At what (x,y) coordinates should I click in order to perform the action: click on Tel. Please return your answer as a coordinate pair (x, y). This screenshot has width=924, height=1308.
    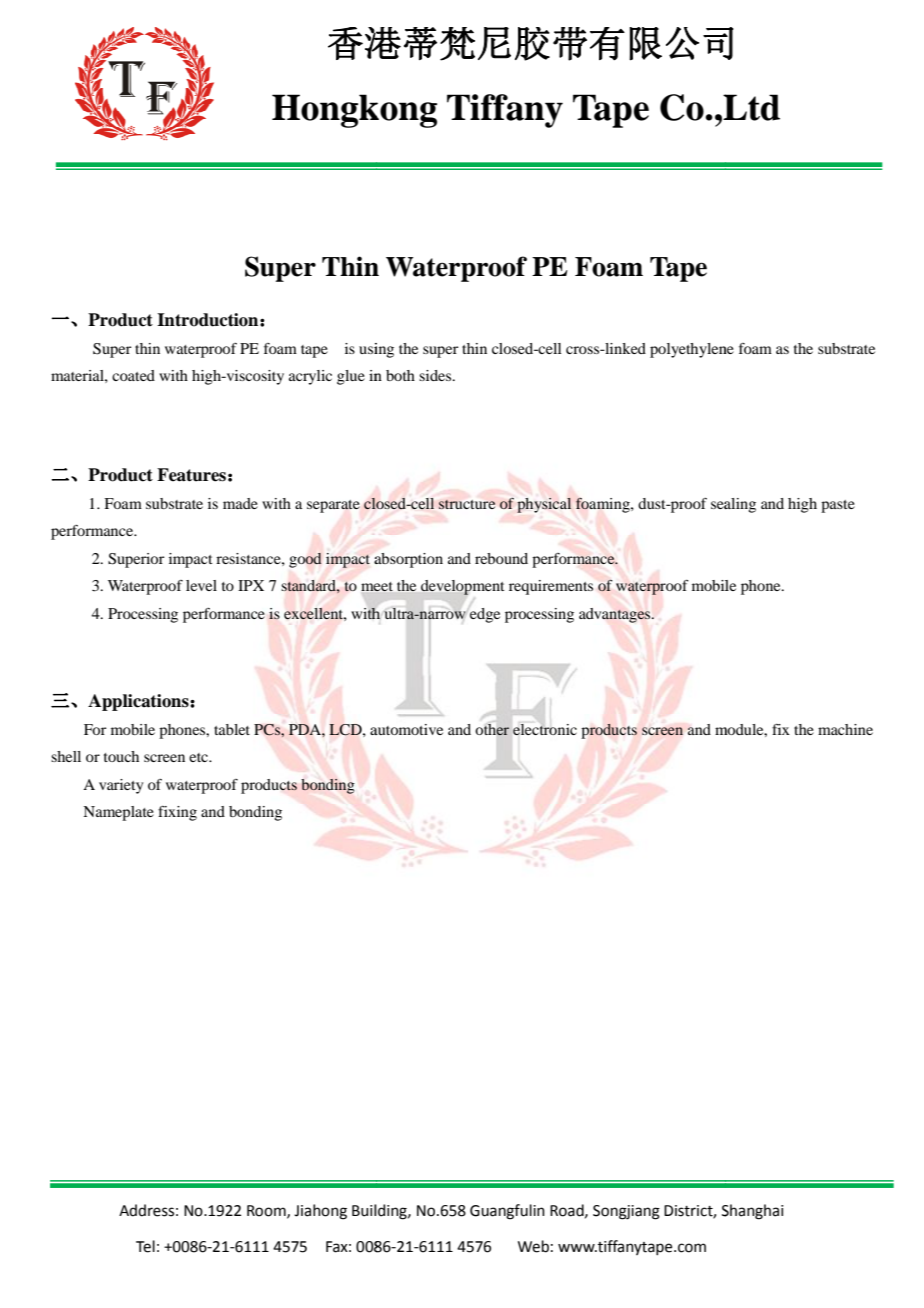
    Looking at the image, I should click on (145, 1246).
